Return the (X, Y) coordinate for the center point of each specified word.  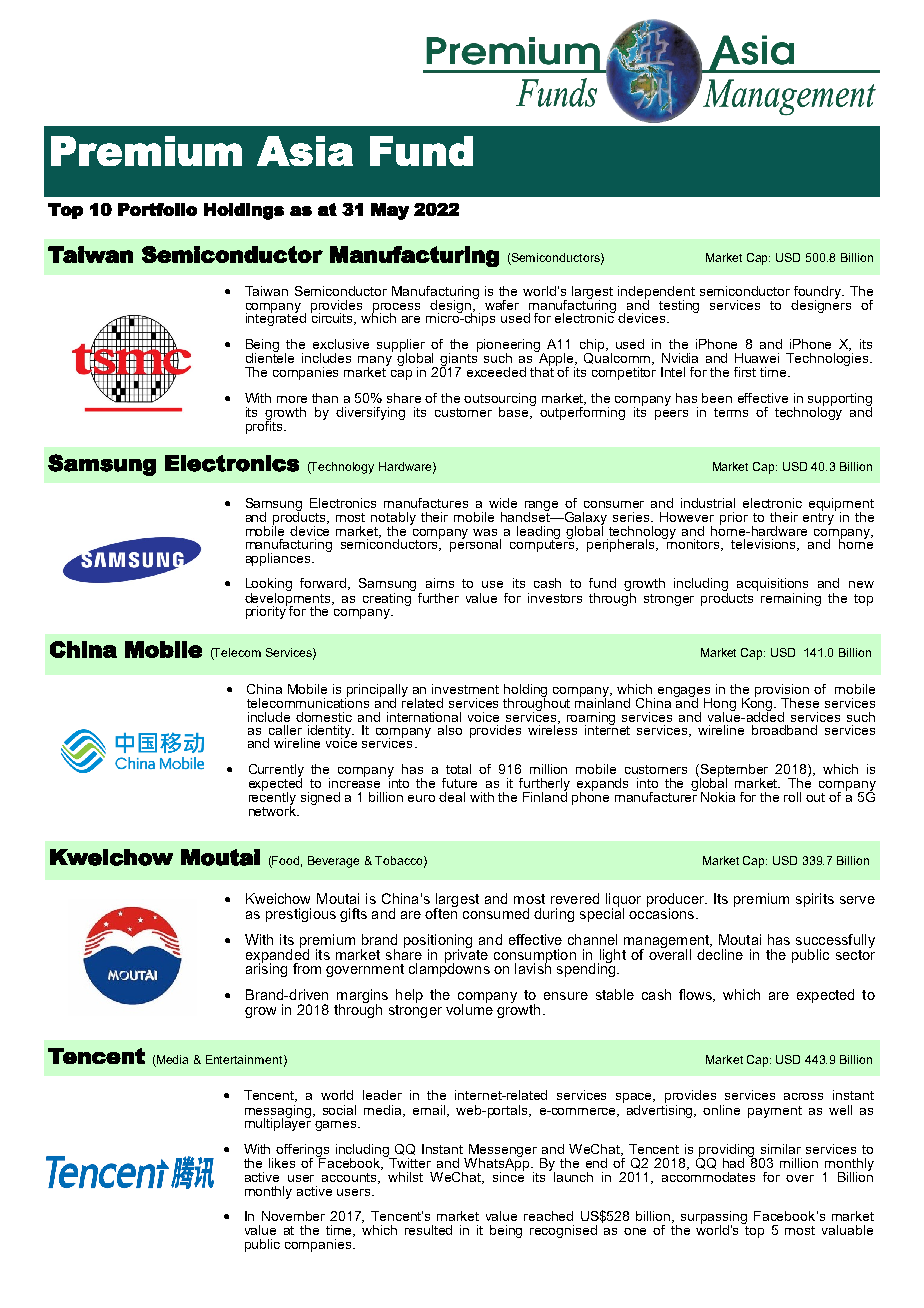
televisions (765, 545)
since (508, 1175)
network (274, 809)
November (293, 1216)
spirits (815, 900)
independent (656, 293)
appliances (279, 559)
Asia (305, 151)
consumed (496, 913)
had (733, 1163)
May (390, 211)
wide (503, 503)
